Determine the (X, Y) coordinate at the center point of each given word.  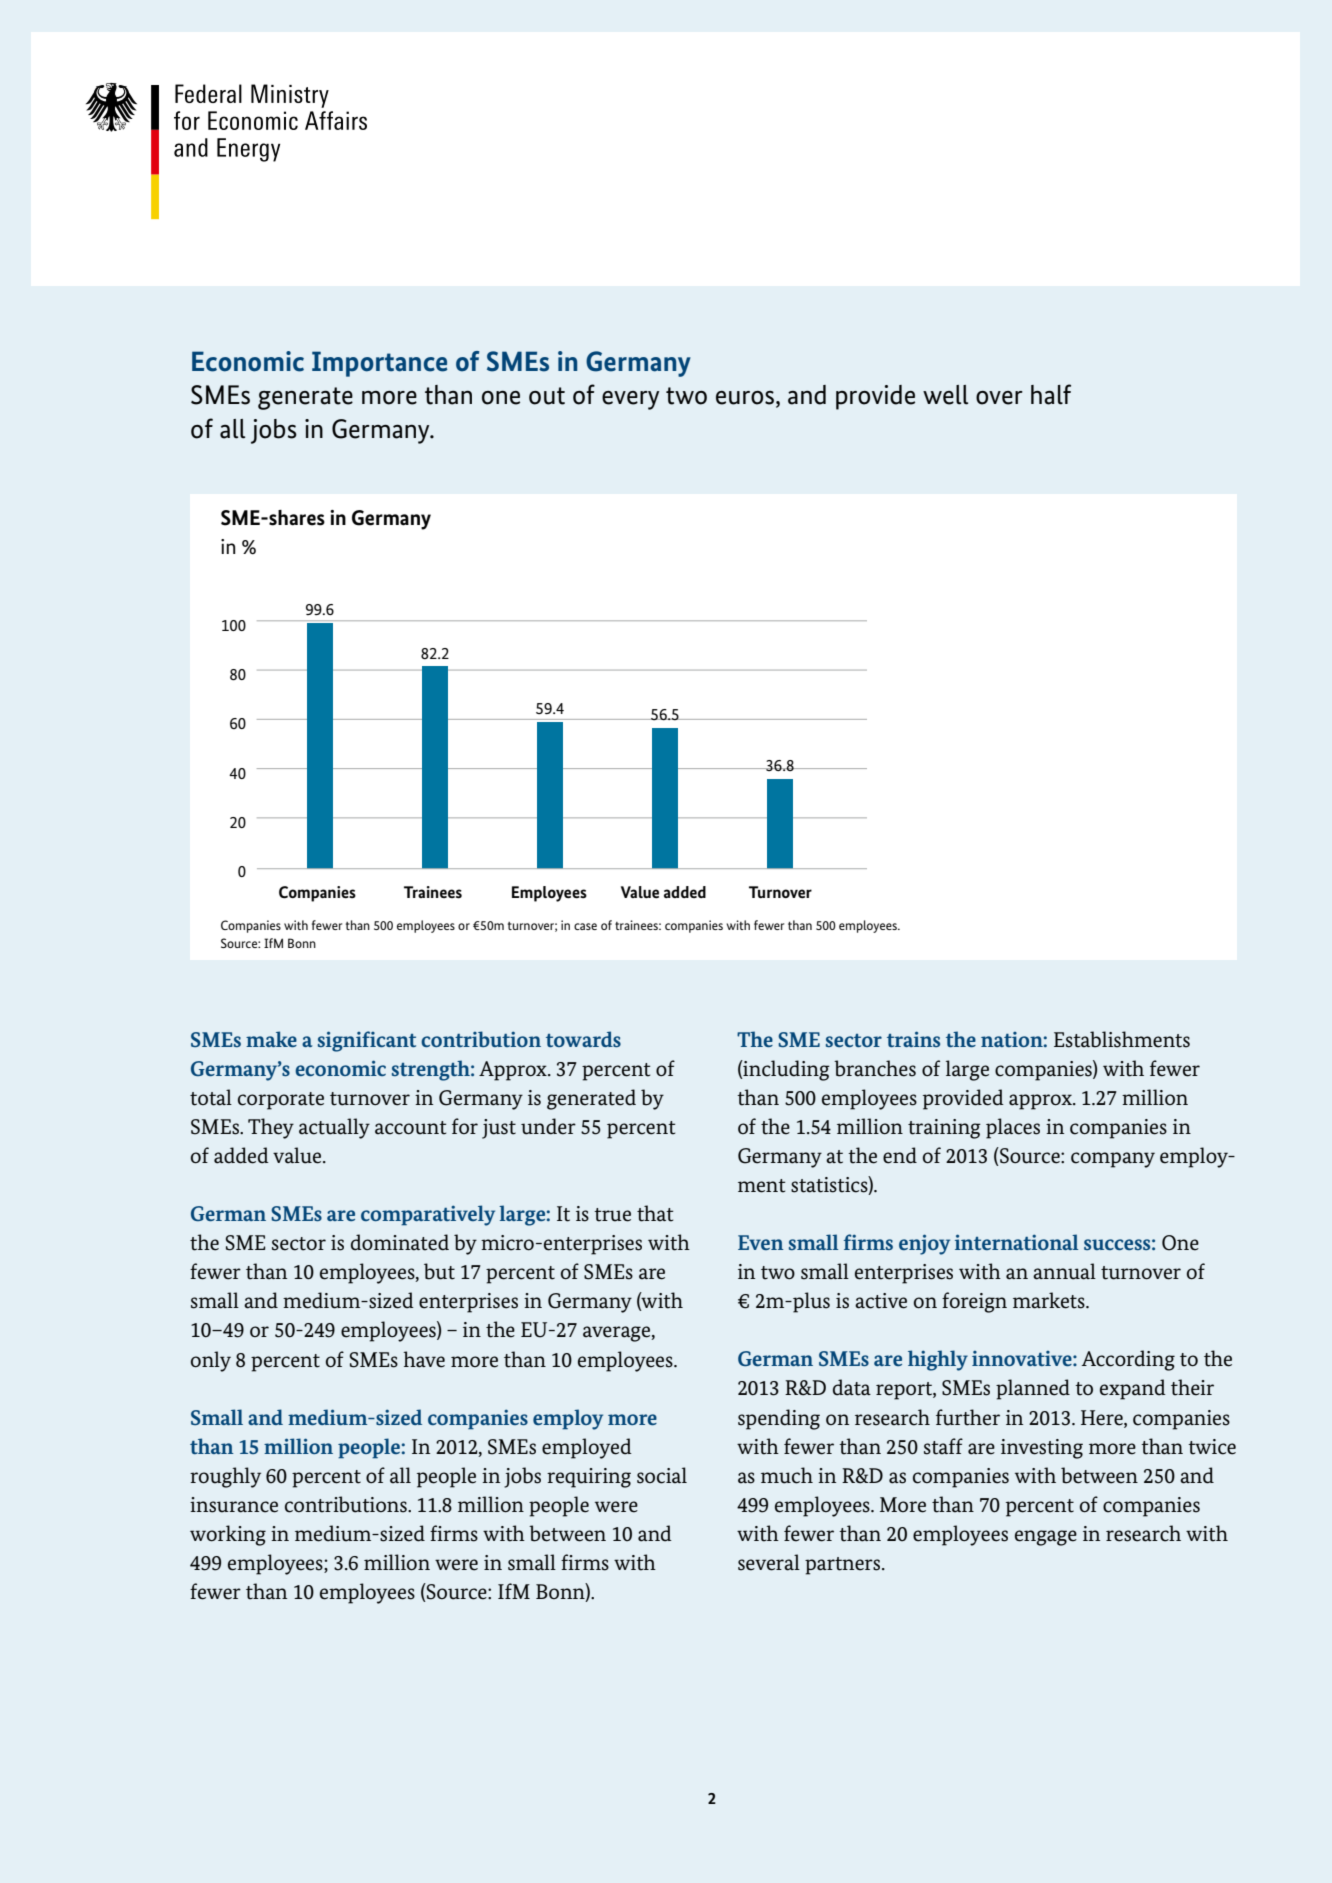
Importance (380, 364)
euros (745, 398)
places (1013, 1128)
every (630, 400)
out (547, 396)
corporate (281, 1101)
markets (1050, 1300)
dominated (400, 1242)
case (585, 926)
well (945, 395)
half (1051, 394)
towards (583, 1039)
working (228, 1535)
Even (761, 1242)
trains (913, 1039)
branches (875, 1068)
